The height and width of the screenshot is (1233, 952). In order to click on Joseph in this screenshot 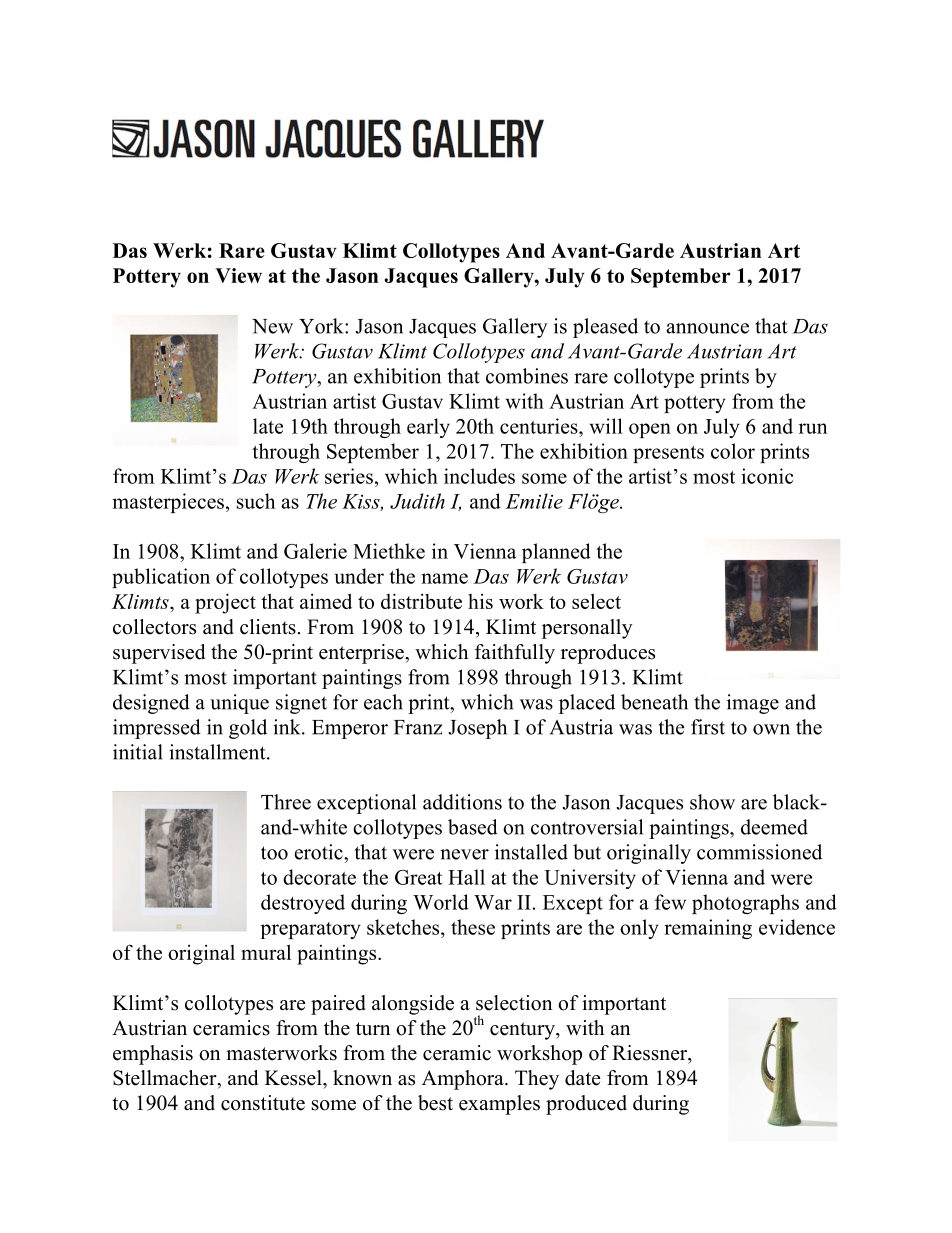, I will do `click(478, 729)`.
